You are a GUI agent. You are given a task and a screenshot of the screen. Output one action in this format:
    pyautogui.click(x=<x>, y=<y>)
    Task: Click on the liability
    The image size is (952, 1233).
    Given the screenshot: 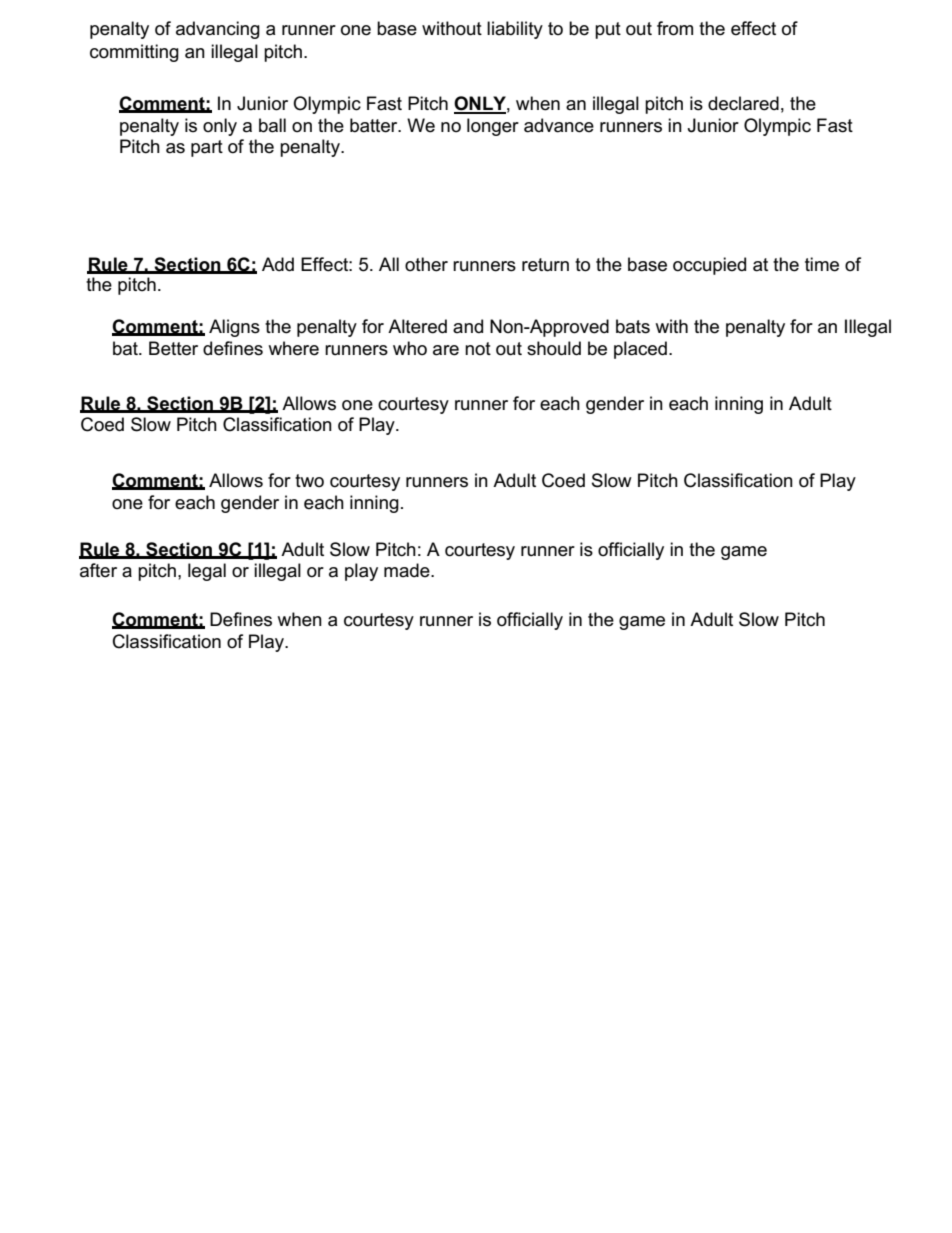 What is the action you would take?
    pyautogui.click(x=515, y=30)
